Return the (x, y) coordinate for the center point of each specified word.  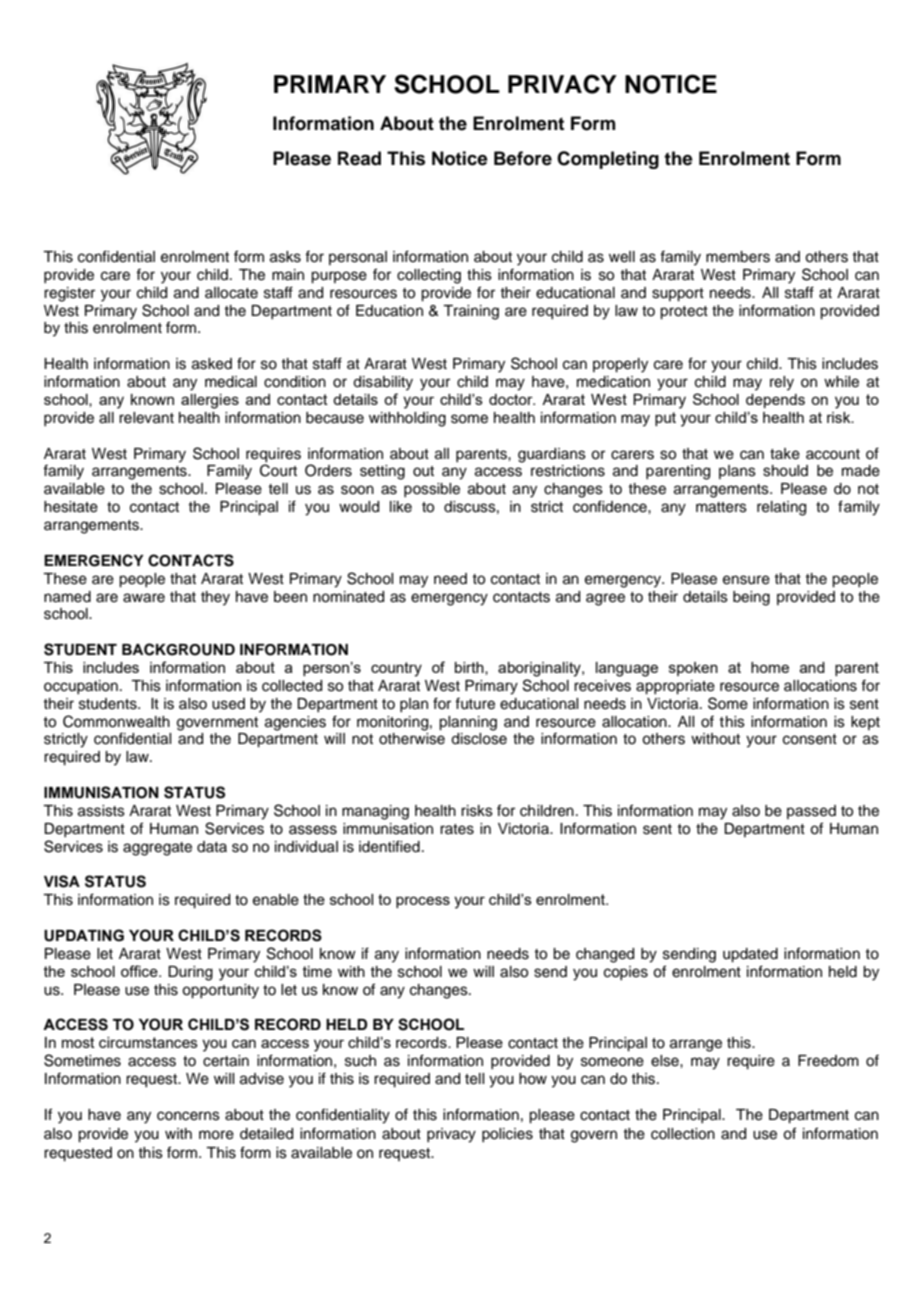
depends (775, 401)
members (738, 257)
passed (811, 812)
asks (285, 257)
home (770, 667)
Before (523, 158)
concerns (188, 1116)
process (423, 902)
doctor (512, 399)
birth (470, 668)
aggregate (157, 849)
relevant (146, 418)
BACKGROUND (178, 649)
